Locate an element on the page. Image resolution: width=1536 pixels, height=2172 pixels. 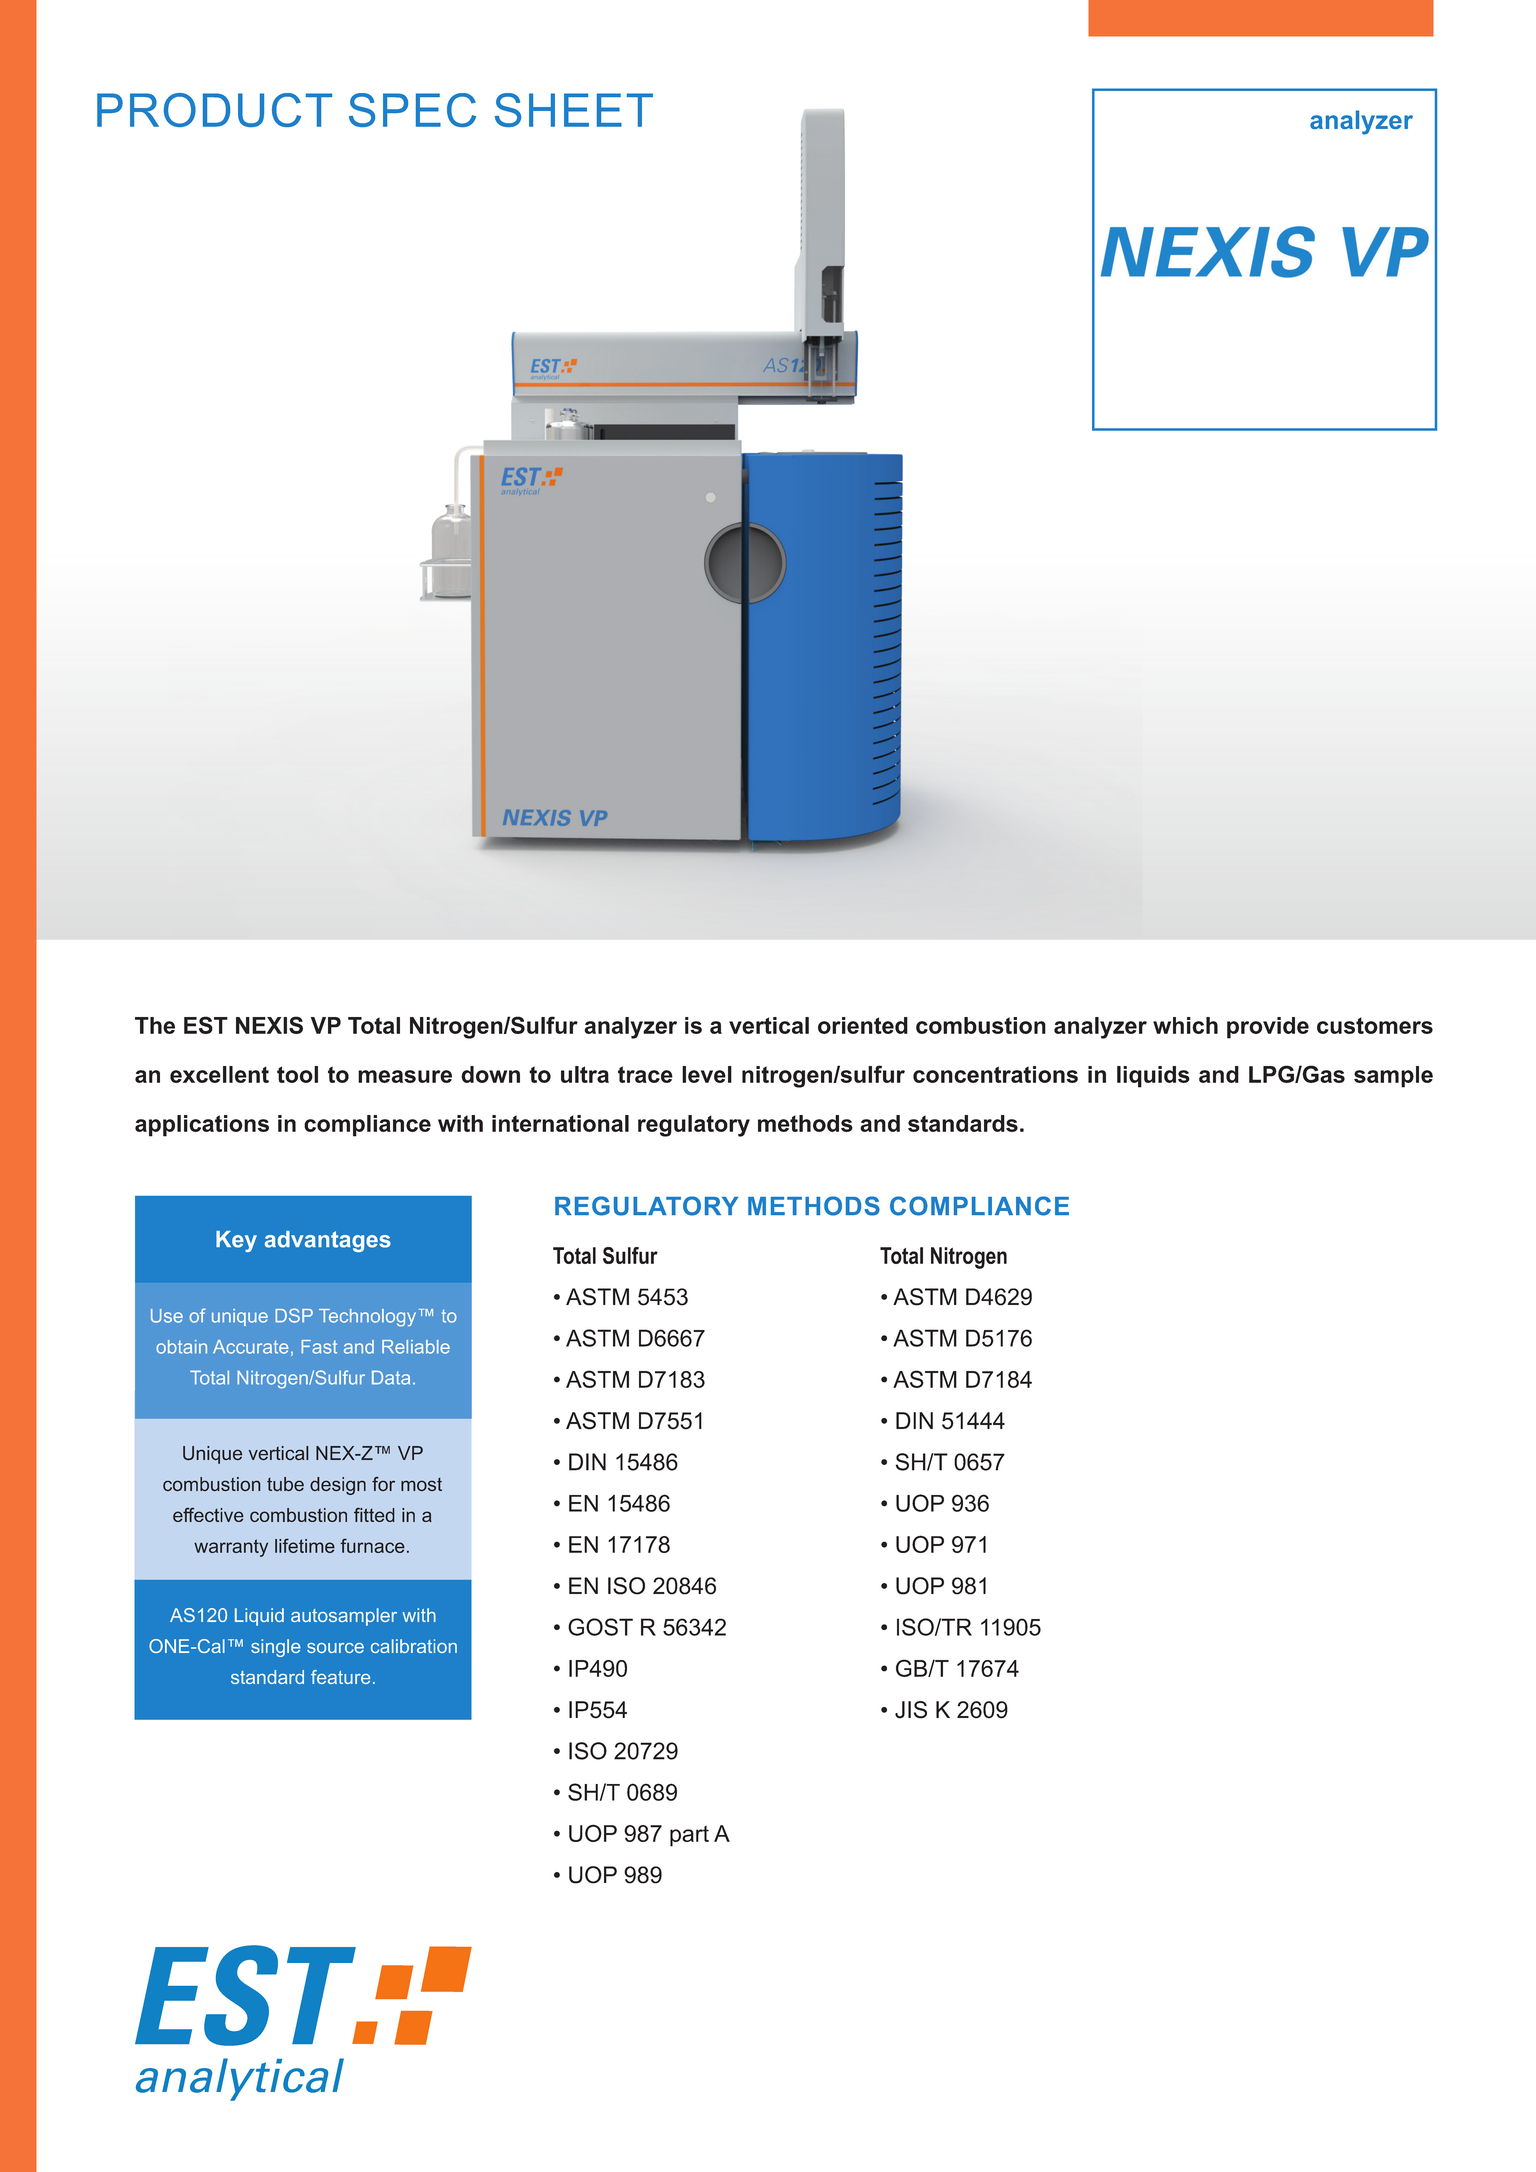
SPEC is located at coordinates (412, 110).
